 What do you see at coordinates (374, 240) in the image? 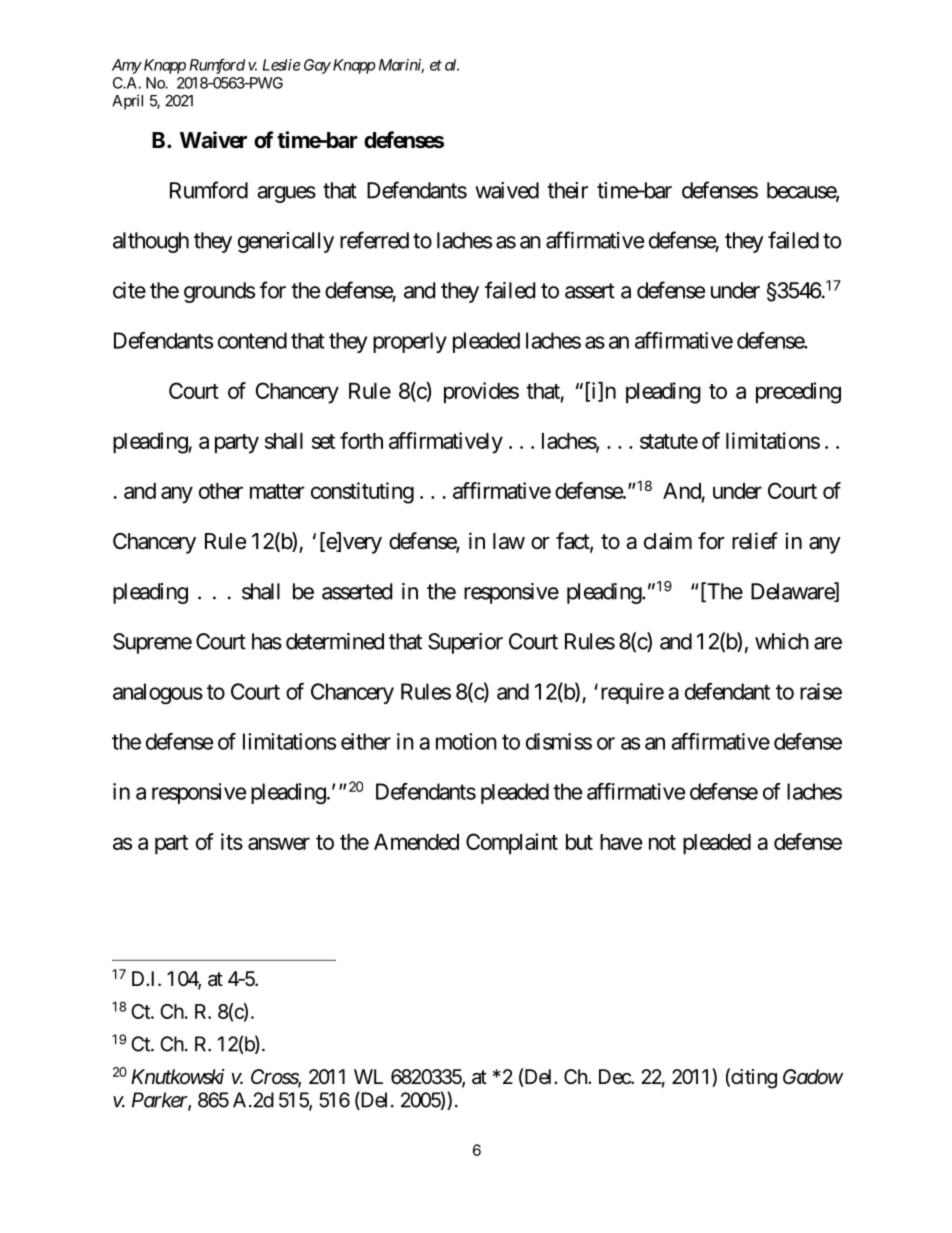
I see `referred` at bounding box center [374, 240].
